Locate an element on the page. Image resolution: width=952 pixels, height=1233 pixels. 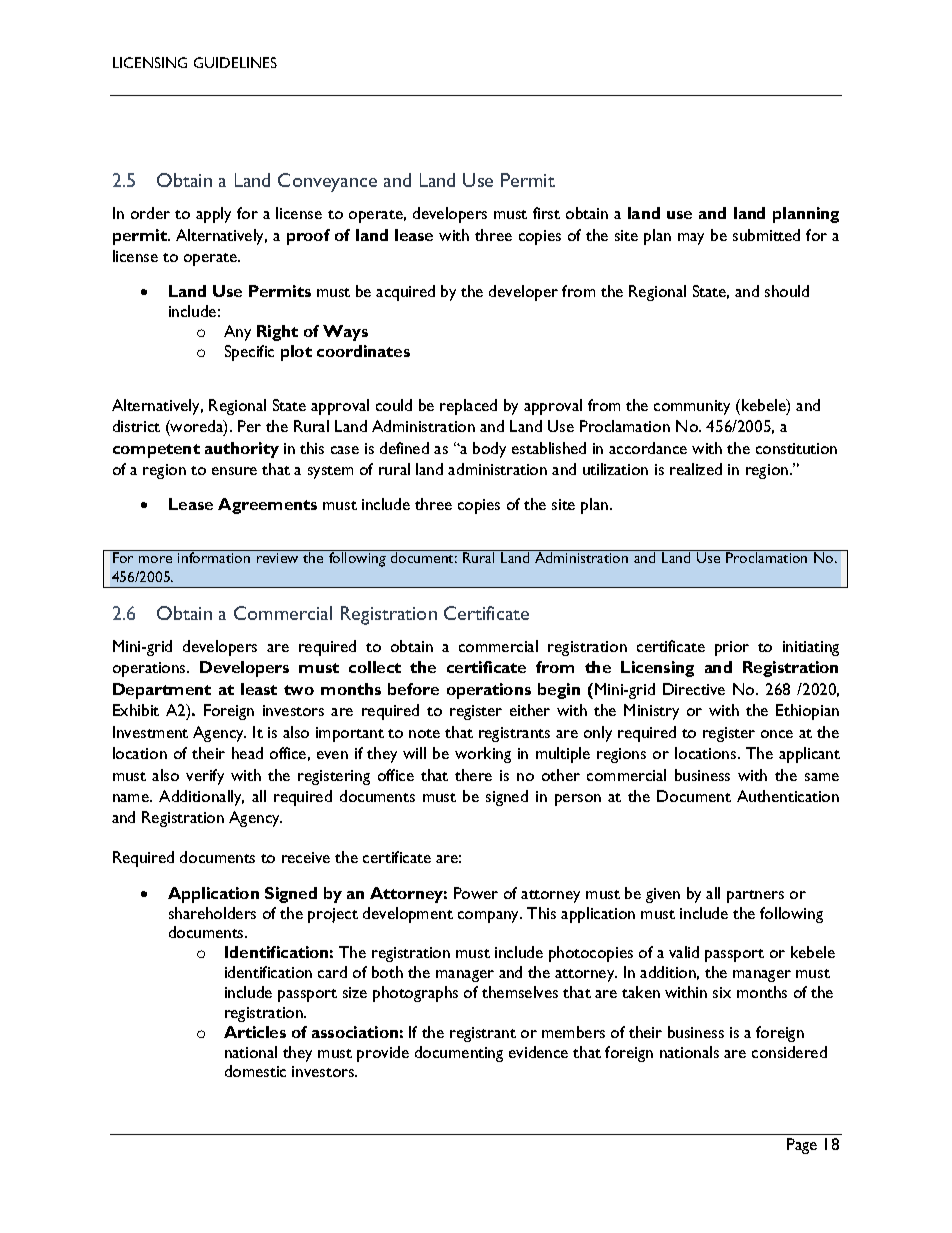
partners is located at coordinates (755, 896).
